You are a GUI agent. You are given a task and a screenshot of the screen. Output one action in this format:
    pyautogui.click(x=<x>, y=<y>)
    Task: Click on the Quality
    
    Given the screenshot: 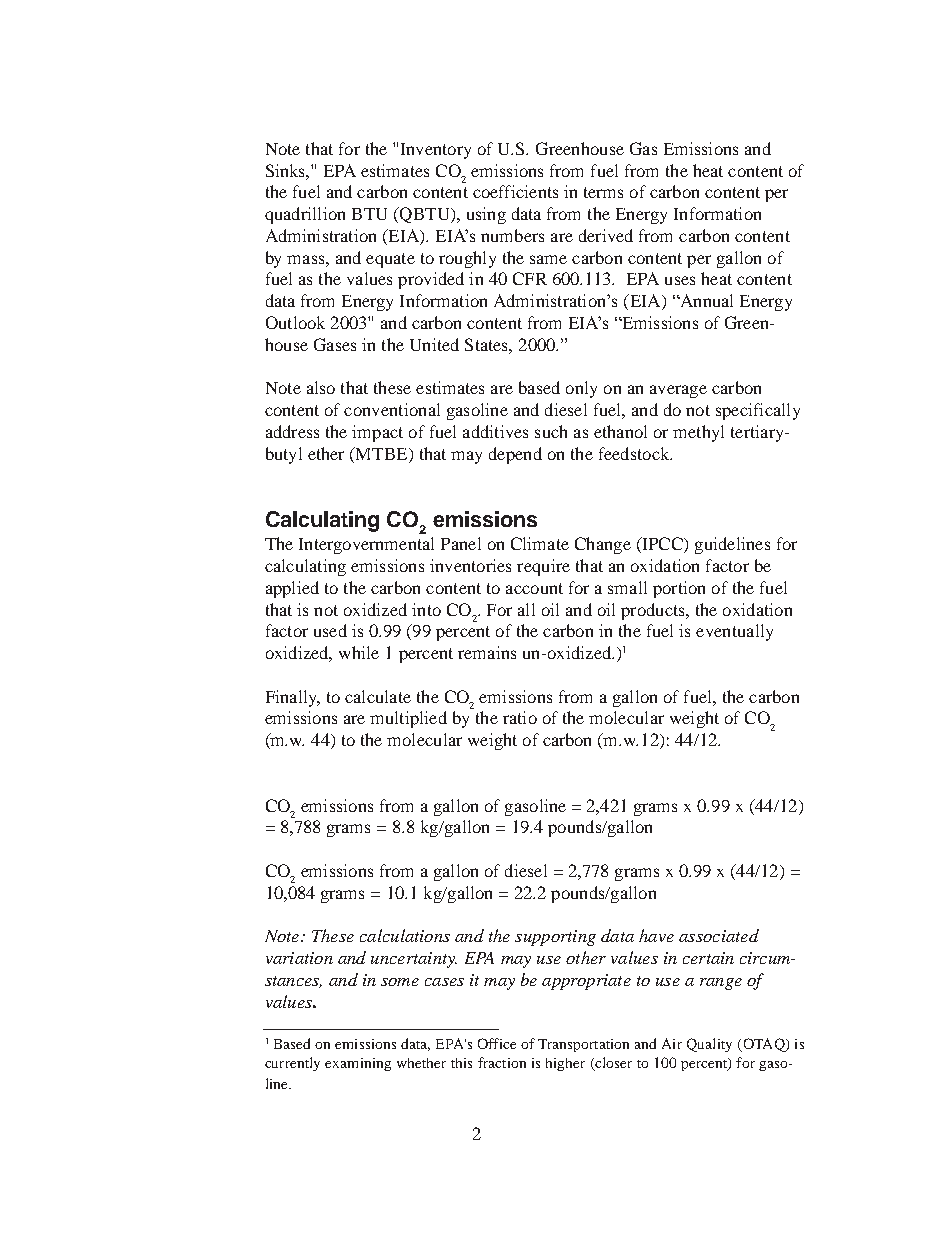 What is the action you would take?
    pyautogui.click(x=709, y=1045)
